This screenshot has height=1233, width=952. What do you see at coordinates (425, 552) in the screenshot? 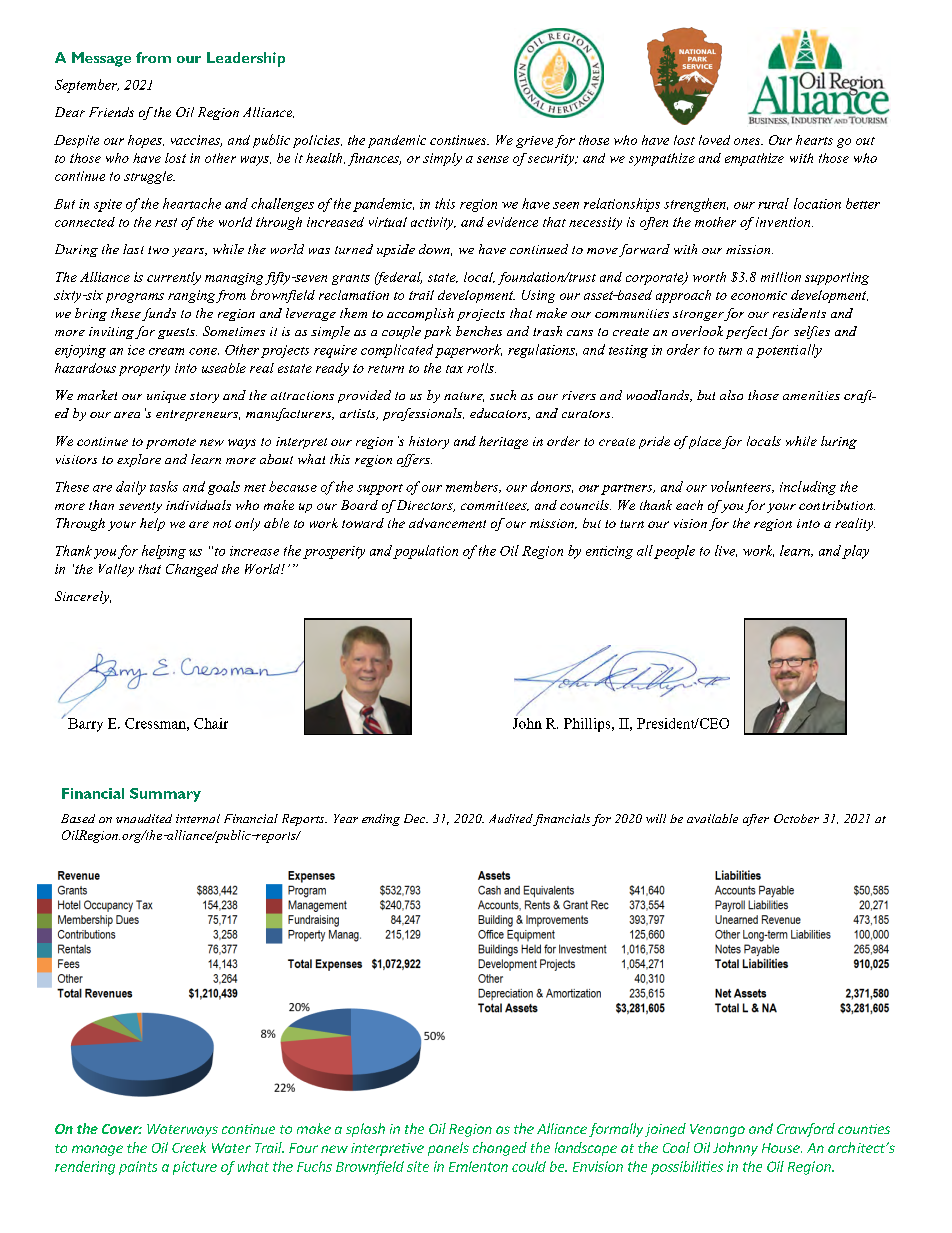
I see `population` at bounding box center [425, 552].
